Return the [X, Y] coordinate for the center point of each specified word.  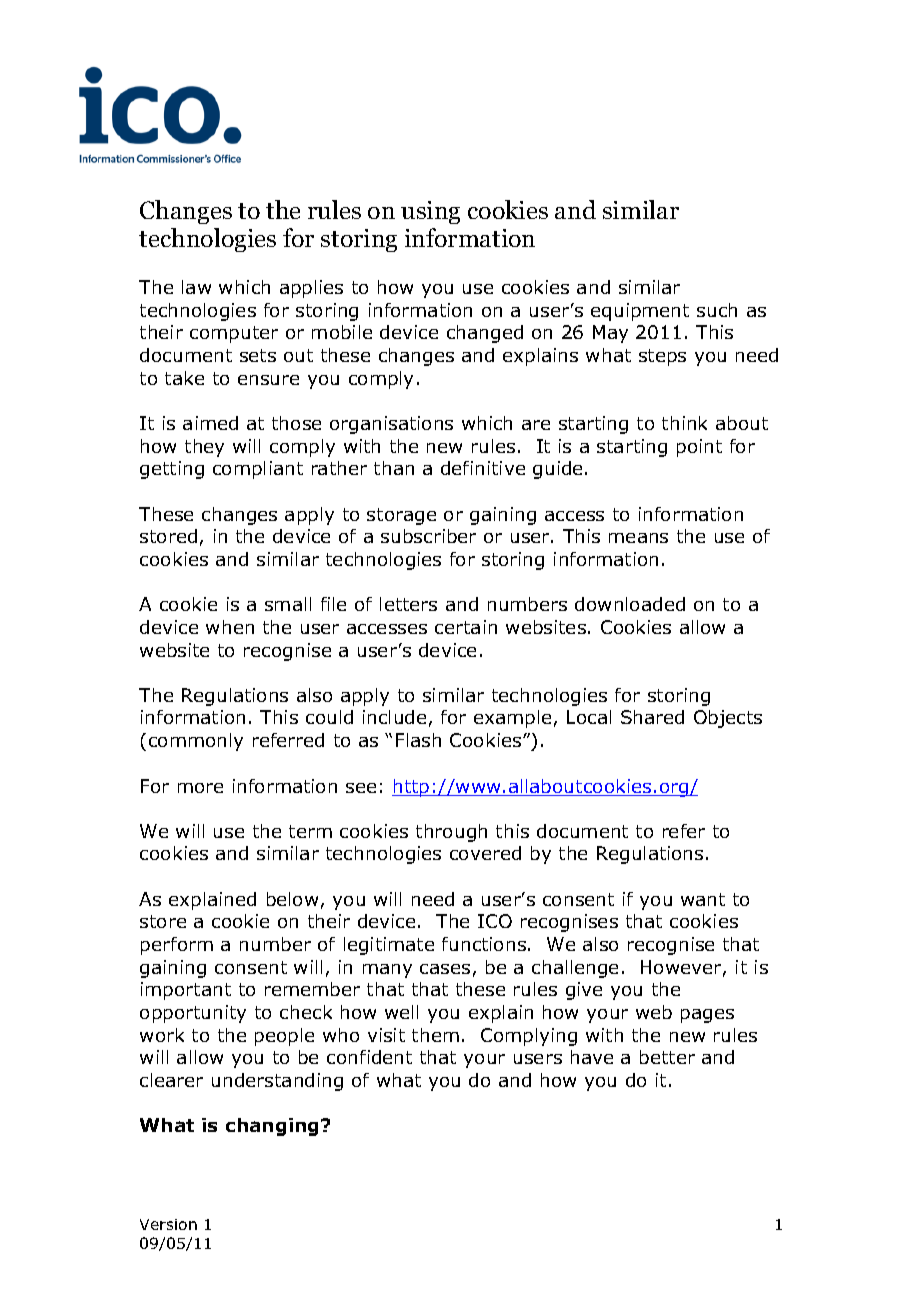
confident [369, 1057]
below [292, 899]
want [703, 899]
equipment [640, 312]
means [638, 538]
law [196, 287]
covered [485, 853]
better [667, 1057]
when [230, 627]
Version [168, 1224]
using [430, 212]
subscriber [428, 536]
